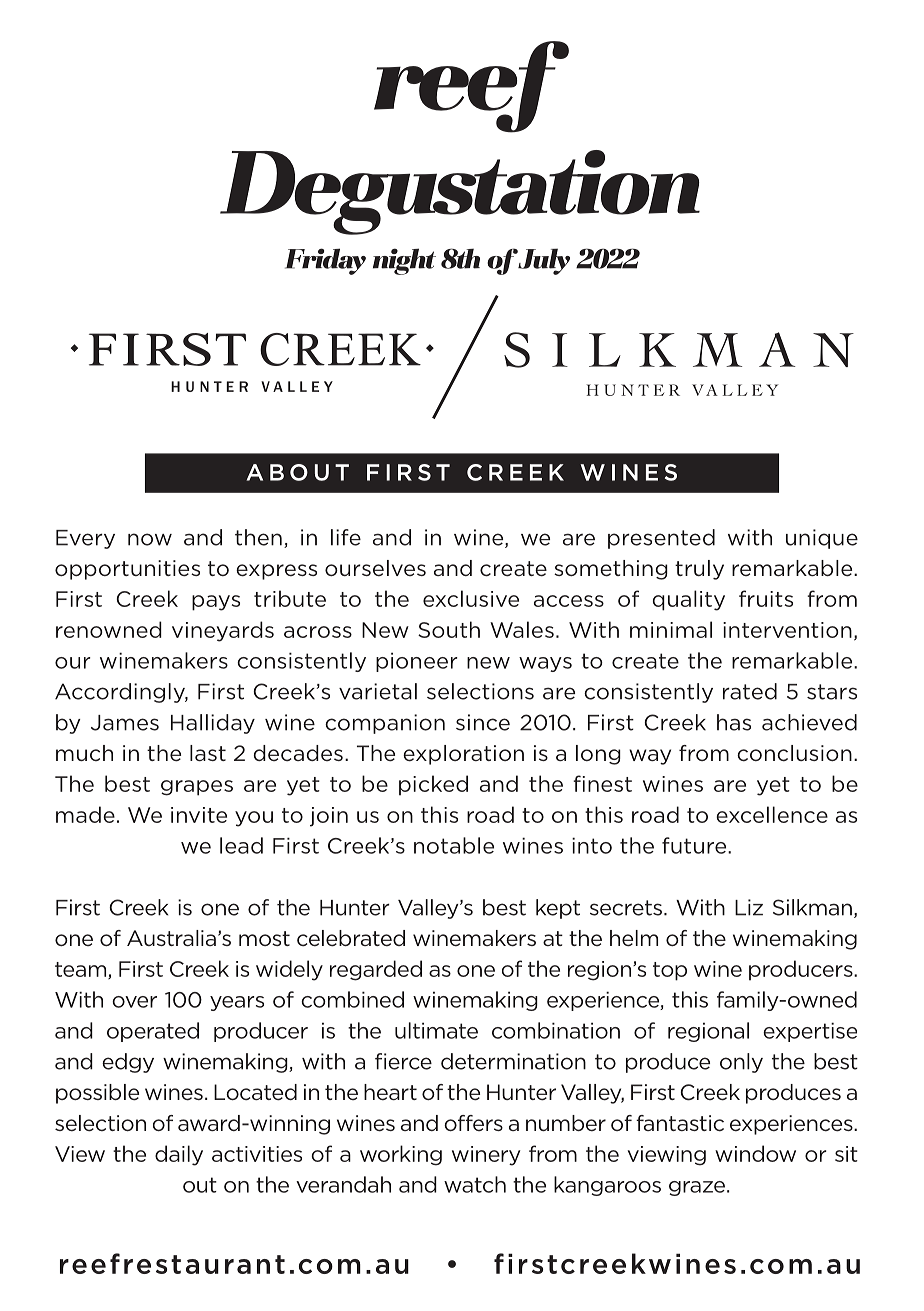  I want to click on Friday, so click(325, 261).
